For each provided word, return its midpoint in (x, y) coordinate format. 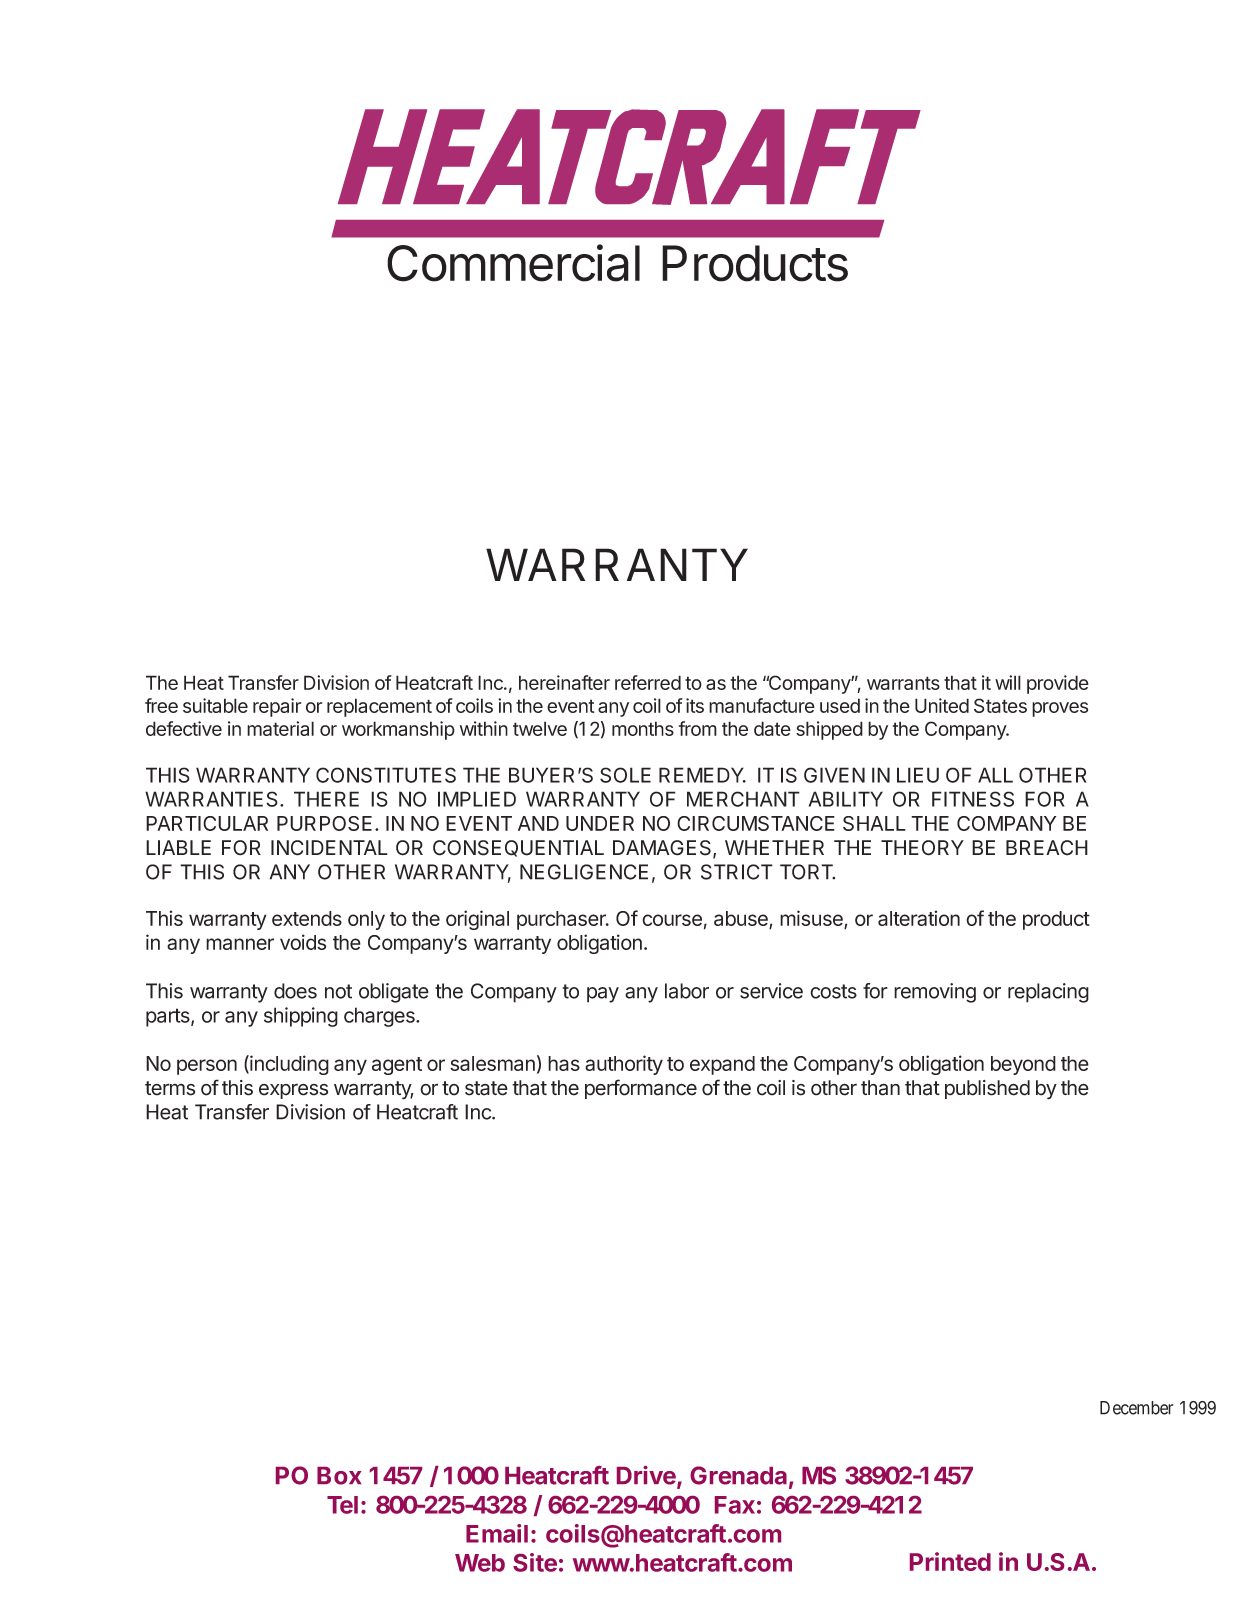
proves (1060, 709)
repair (277, 707)
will (1008, 682)
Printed (950, 1561)
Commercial (513, 263)
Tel (342, 1505)
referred (648, 682)
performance (641, 1089)
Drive (647, 1476)
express (293, 1091)
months (643, 728)
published (987, 1089)
